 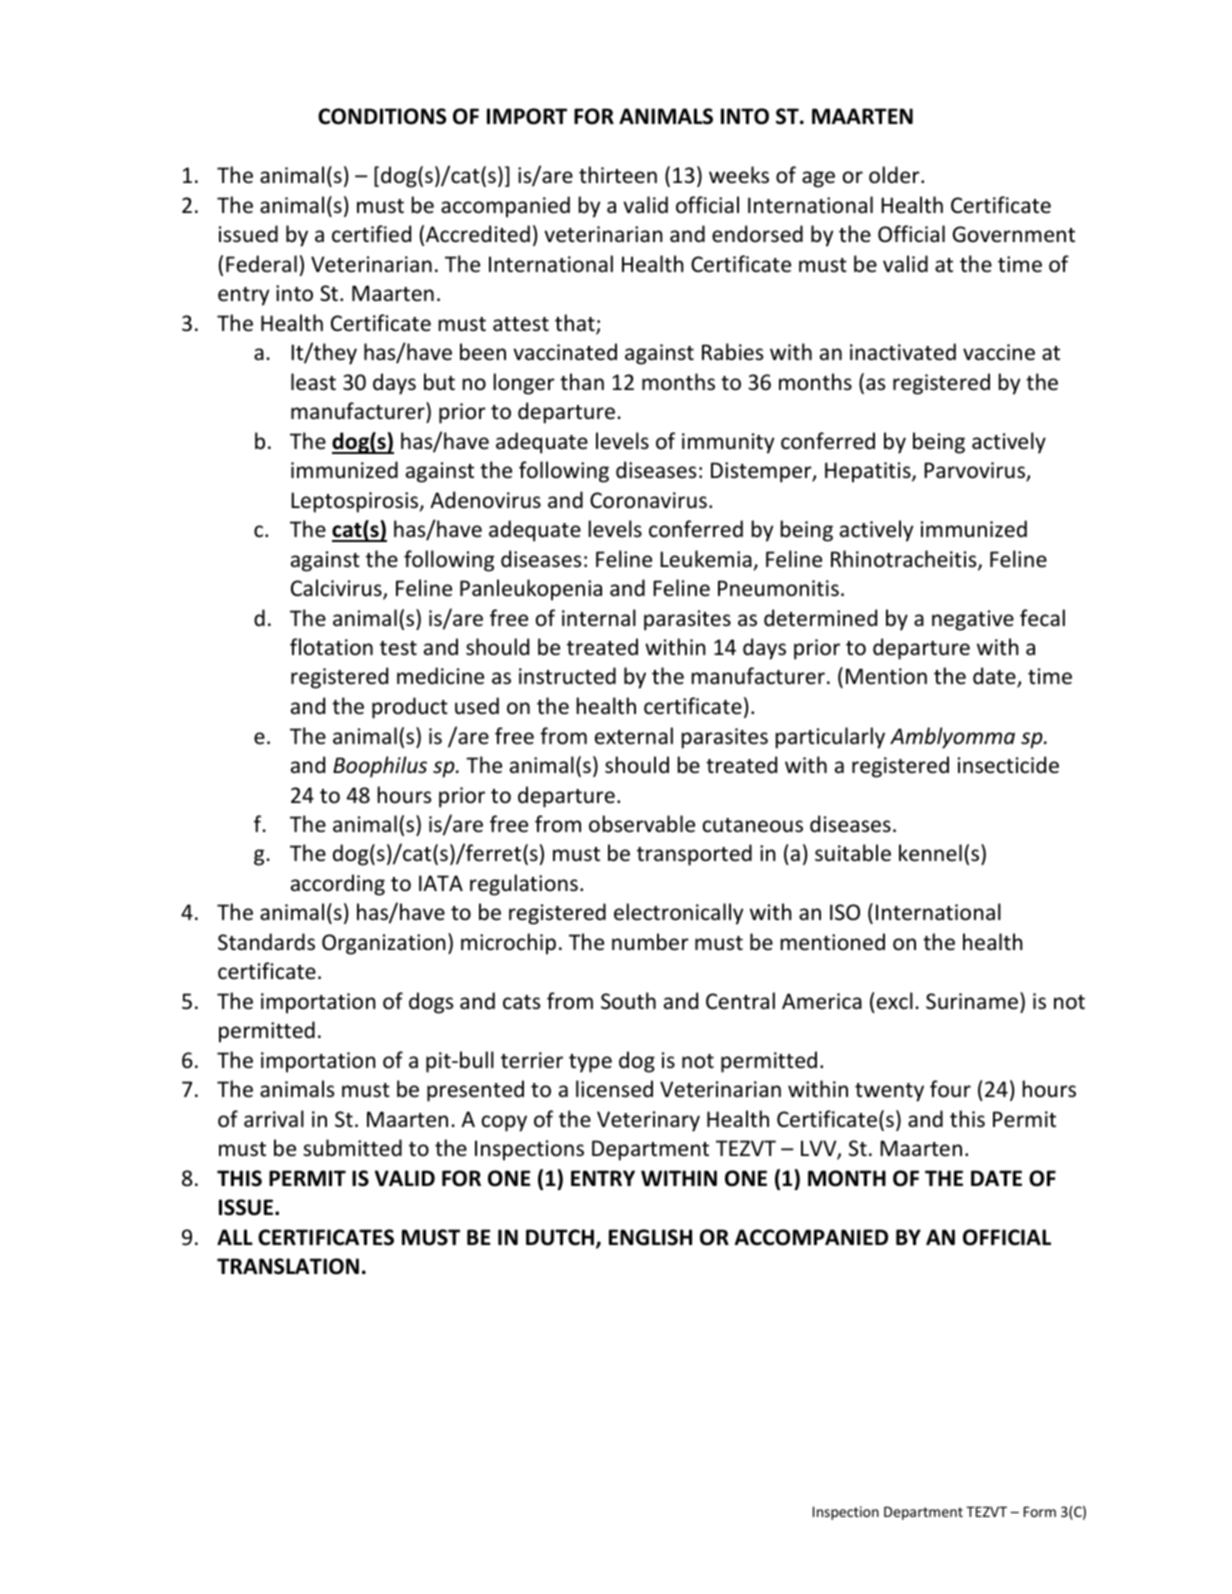 What do you see at coordinates (331, 647) in the image?
I see `flotation` at bounding box center [331, 647].
